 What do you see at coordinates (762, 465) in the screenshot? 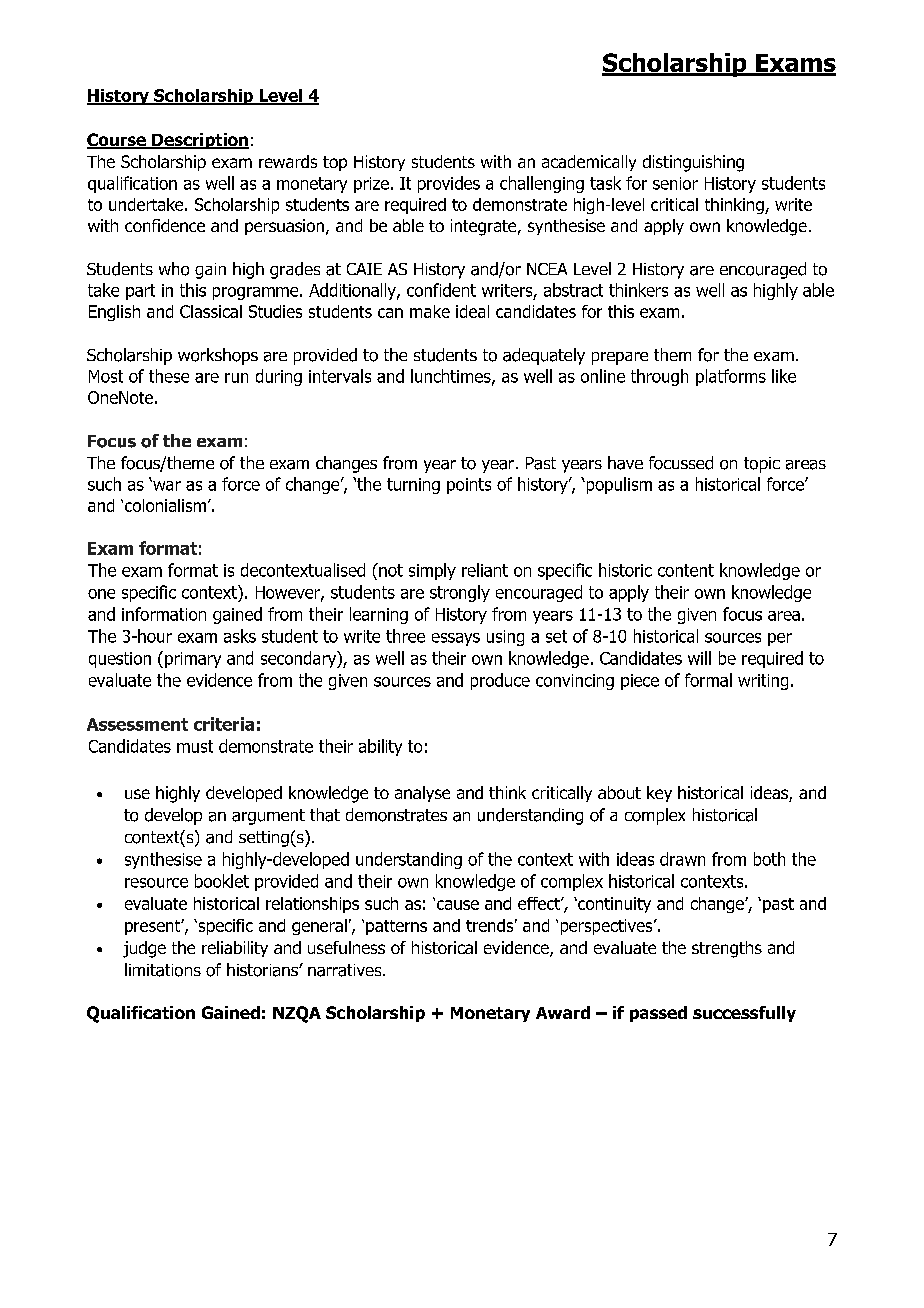
I see `topic` at bounding box center [762, 465].
